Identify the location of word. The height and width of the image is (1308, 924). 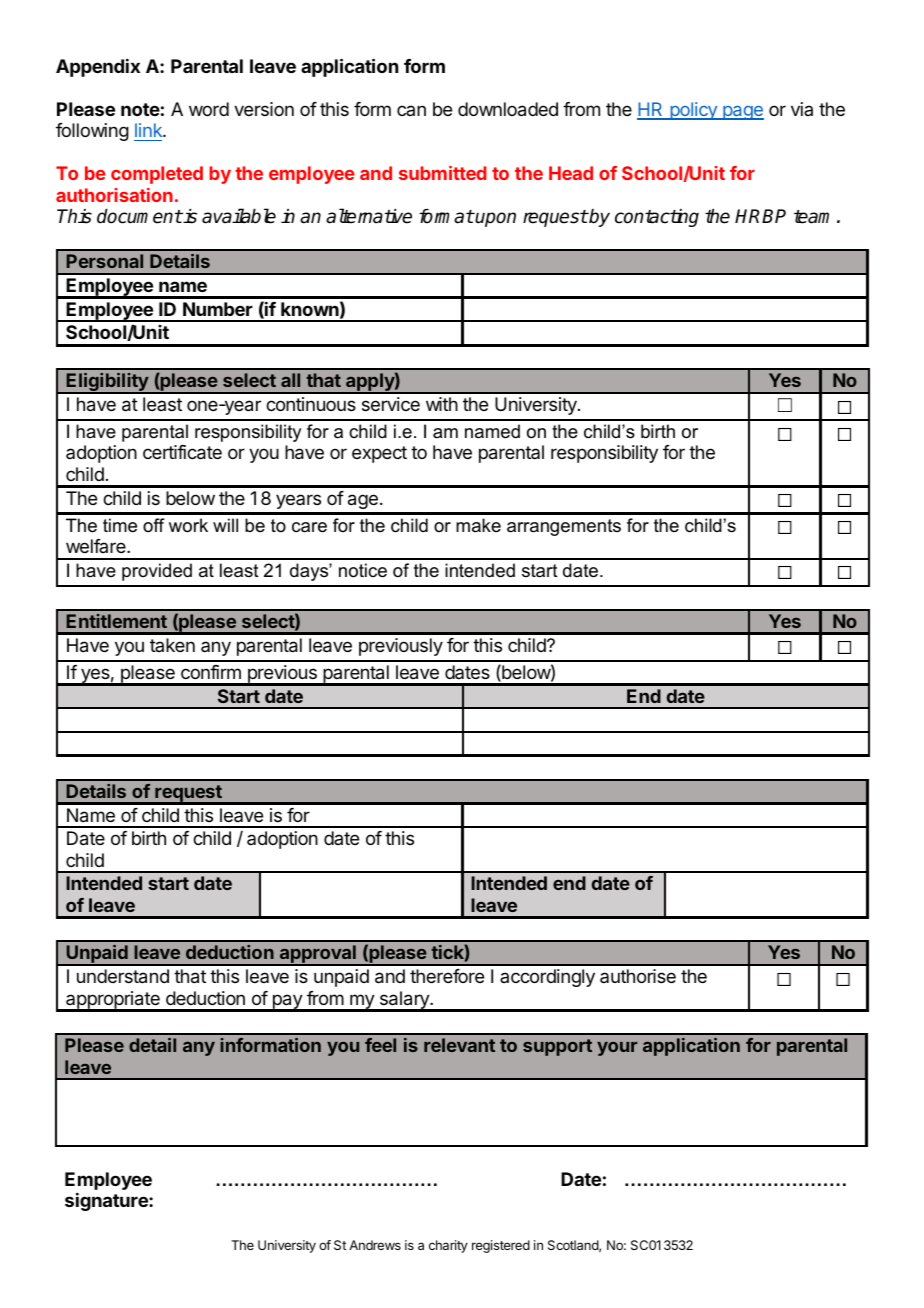
(209, 109).
